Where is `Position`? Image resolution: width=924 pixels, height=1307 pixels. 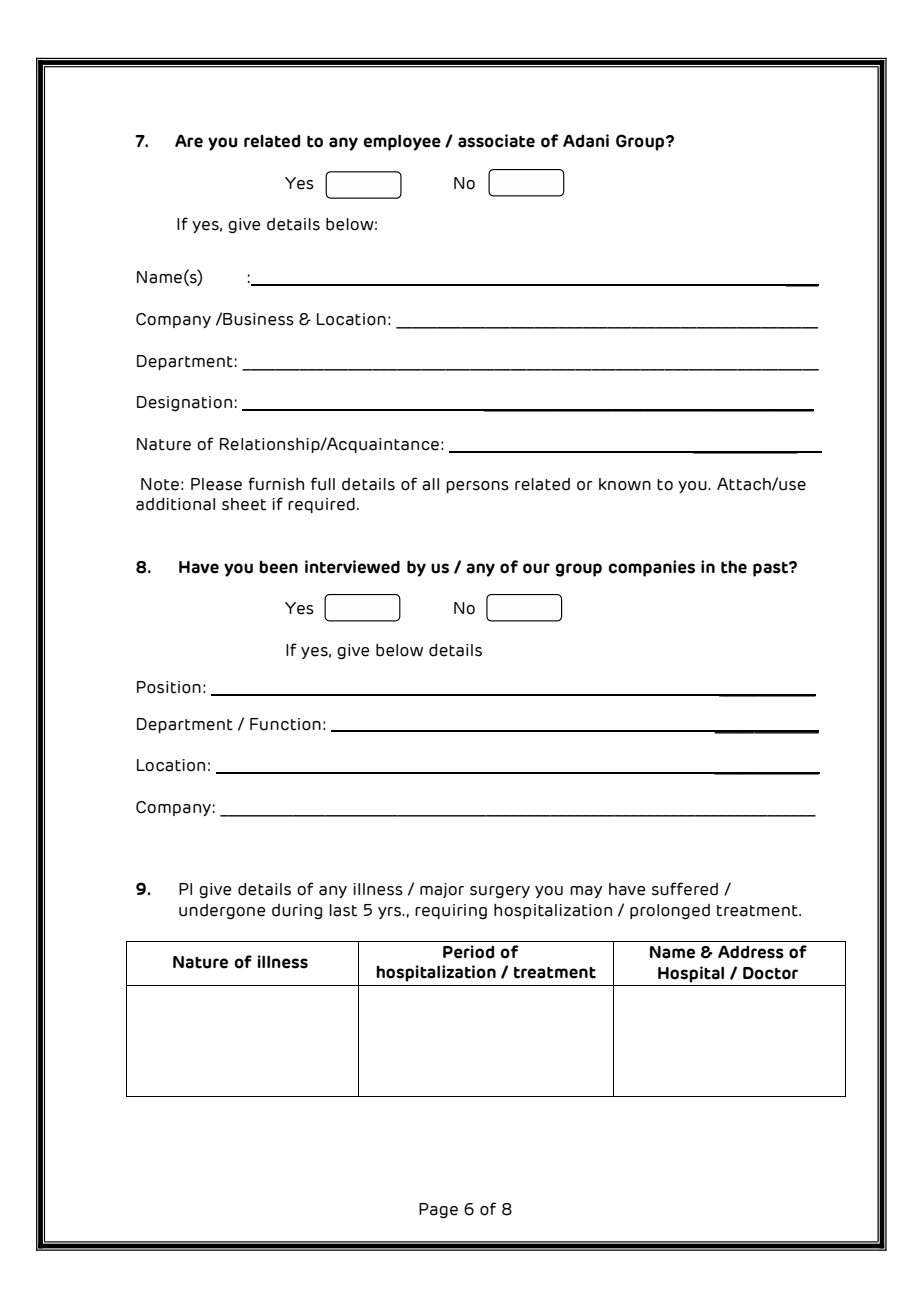 Position is located at coordinates (169, 687).
